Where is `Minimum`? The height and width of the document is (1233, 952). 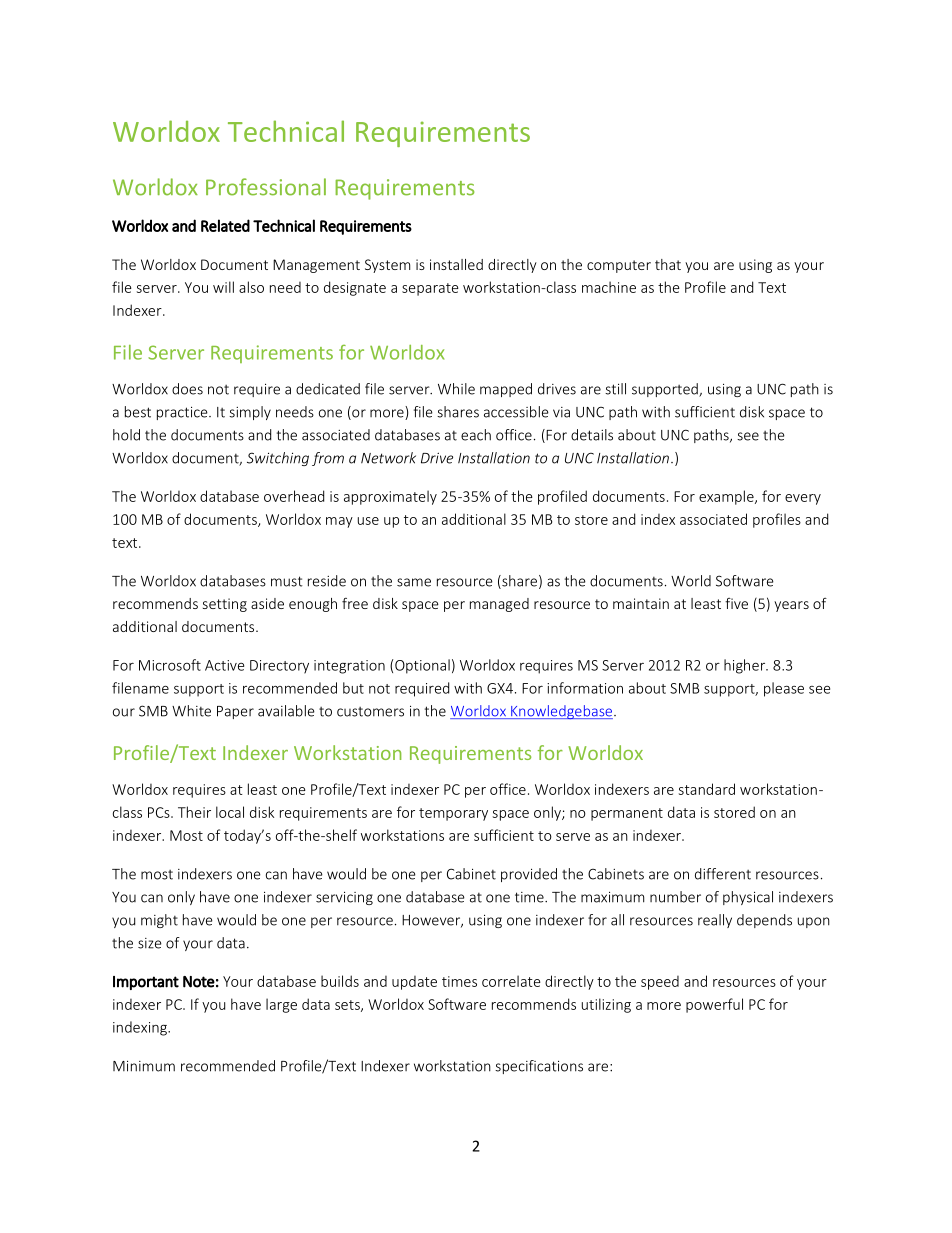 Minimum is located at coordinates (144, 1066).
